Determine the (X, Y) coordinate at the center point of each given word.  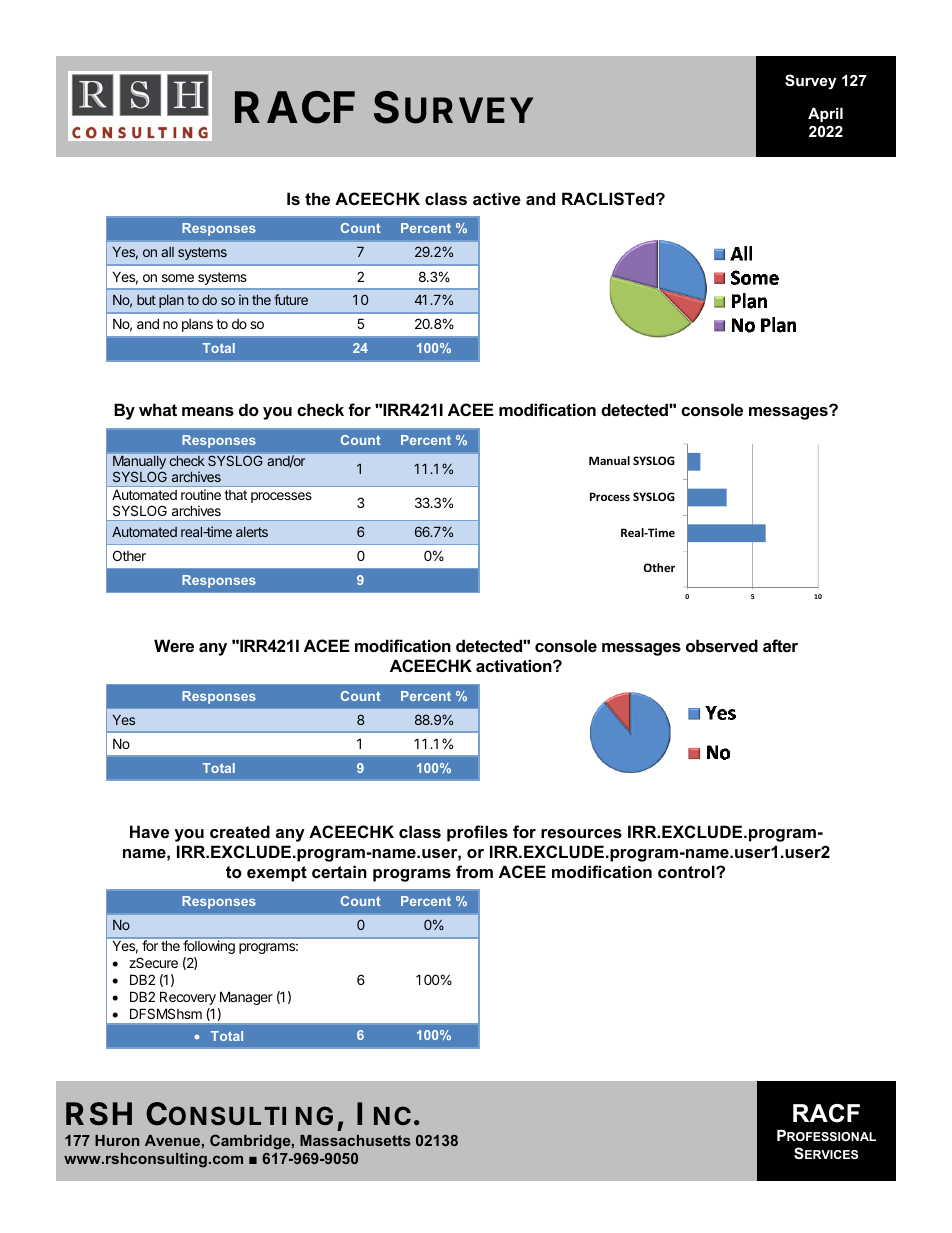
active (497, 198)
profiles (477, 833)
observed (722, 645)
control (687, 871)
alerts (252, 532)
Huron (117, 1140)
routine (201, 494)
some (178, 278)
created (240, 831)
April (825, 115)
